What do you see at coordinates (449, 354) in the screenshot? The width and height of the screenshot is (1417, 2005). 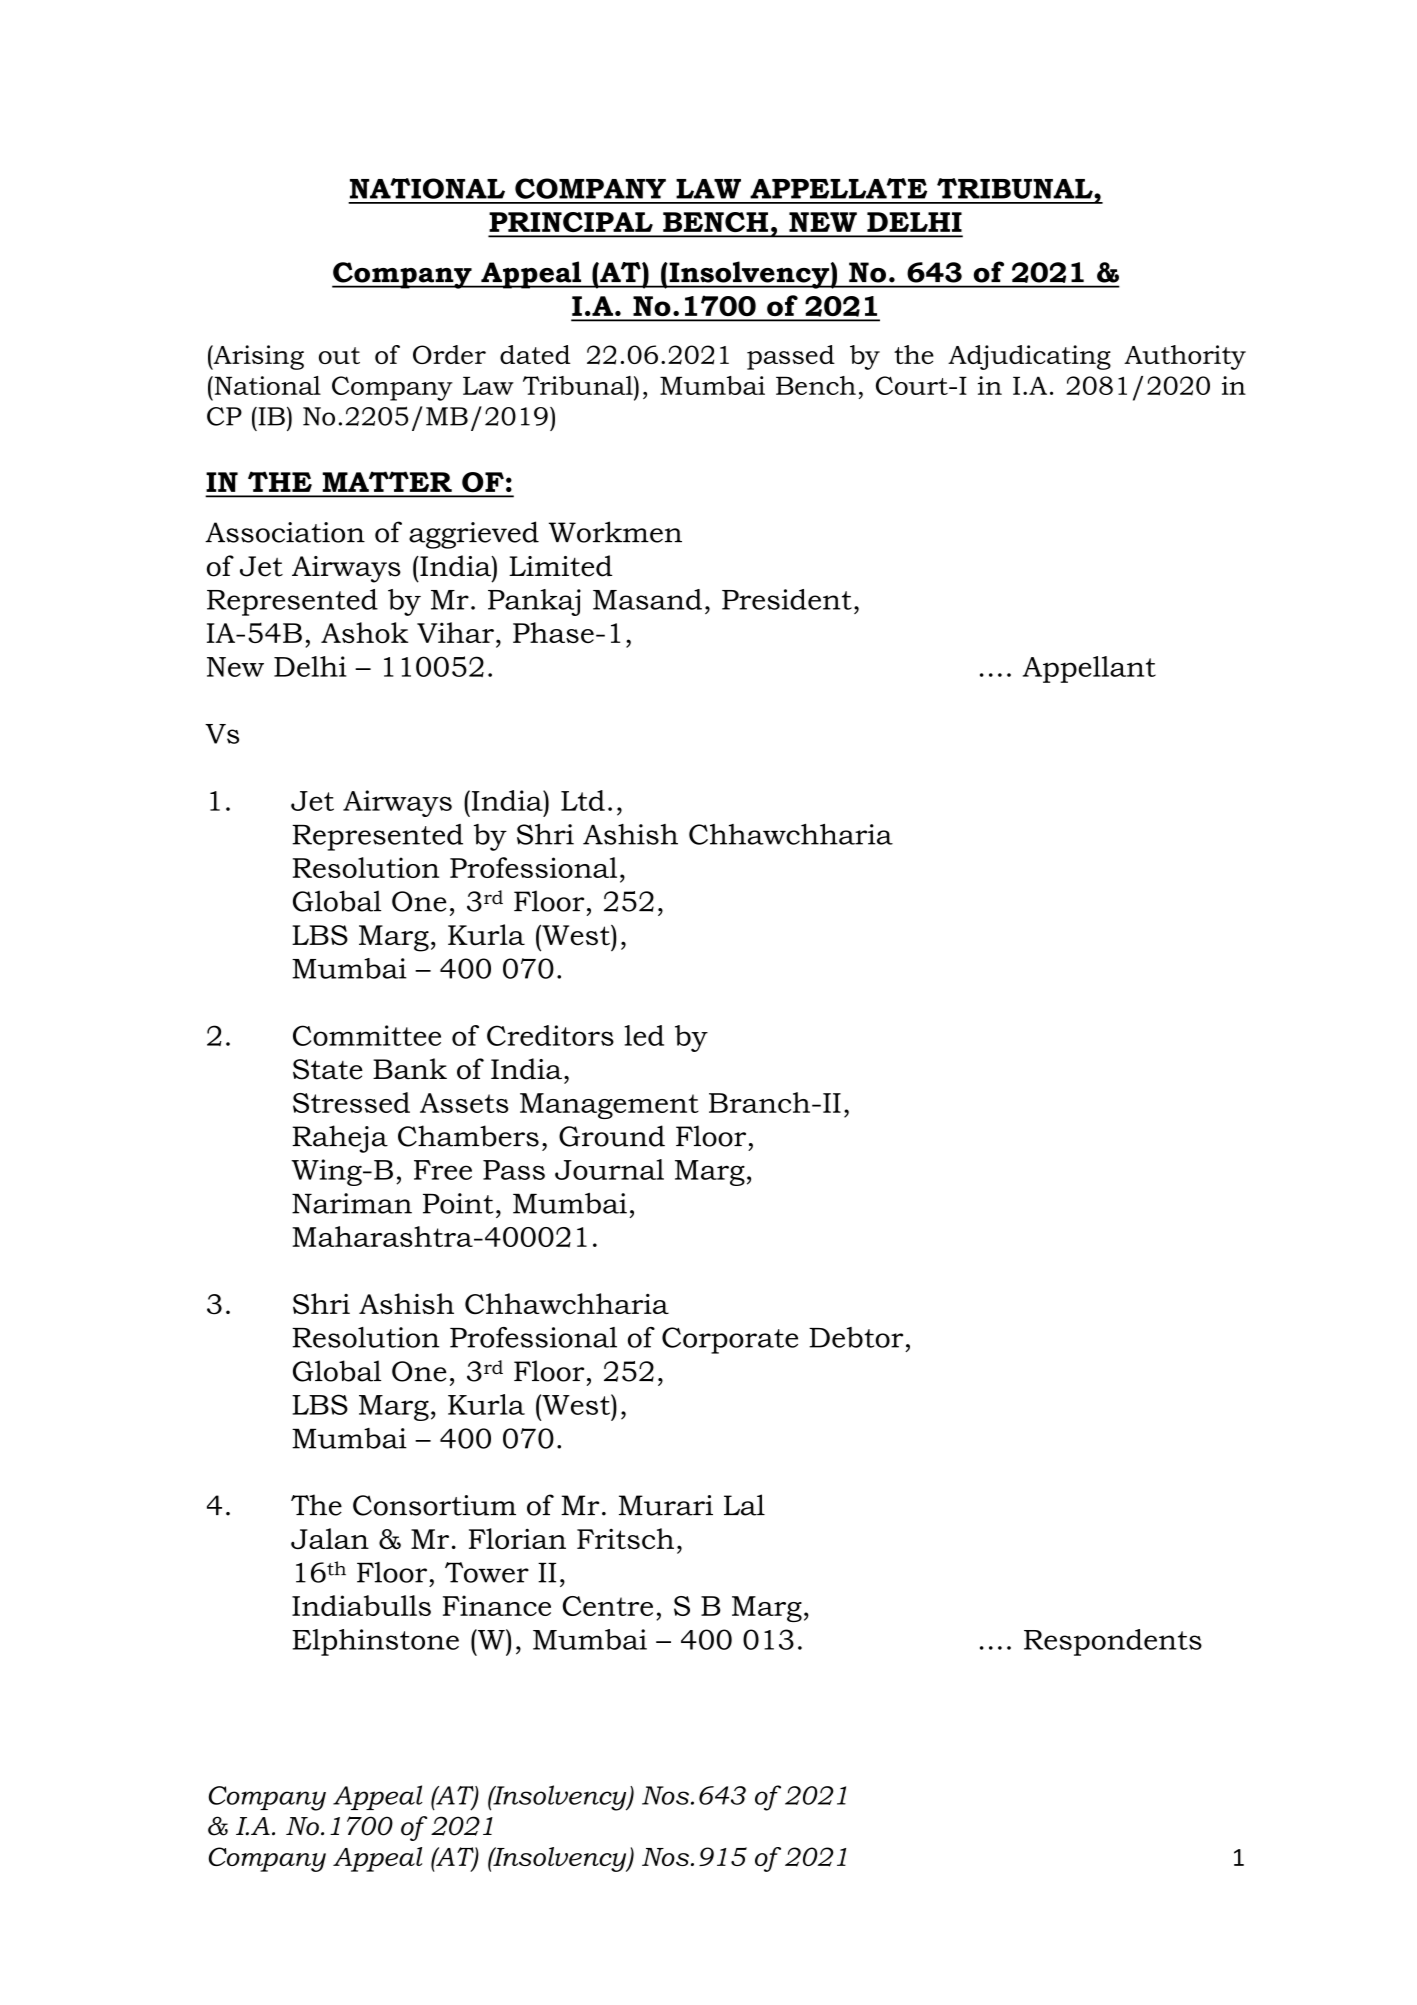 I see `Order` at bounding box center [449, 354].
